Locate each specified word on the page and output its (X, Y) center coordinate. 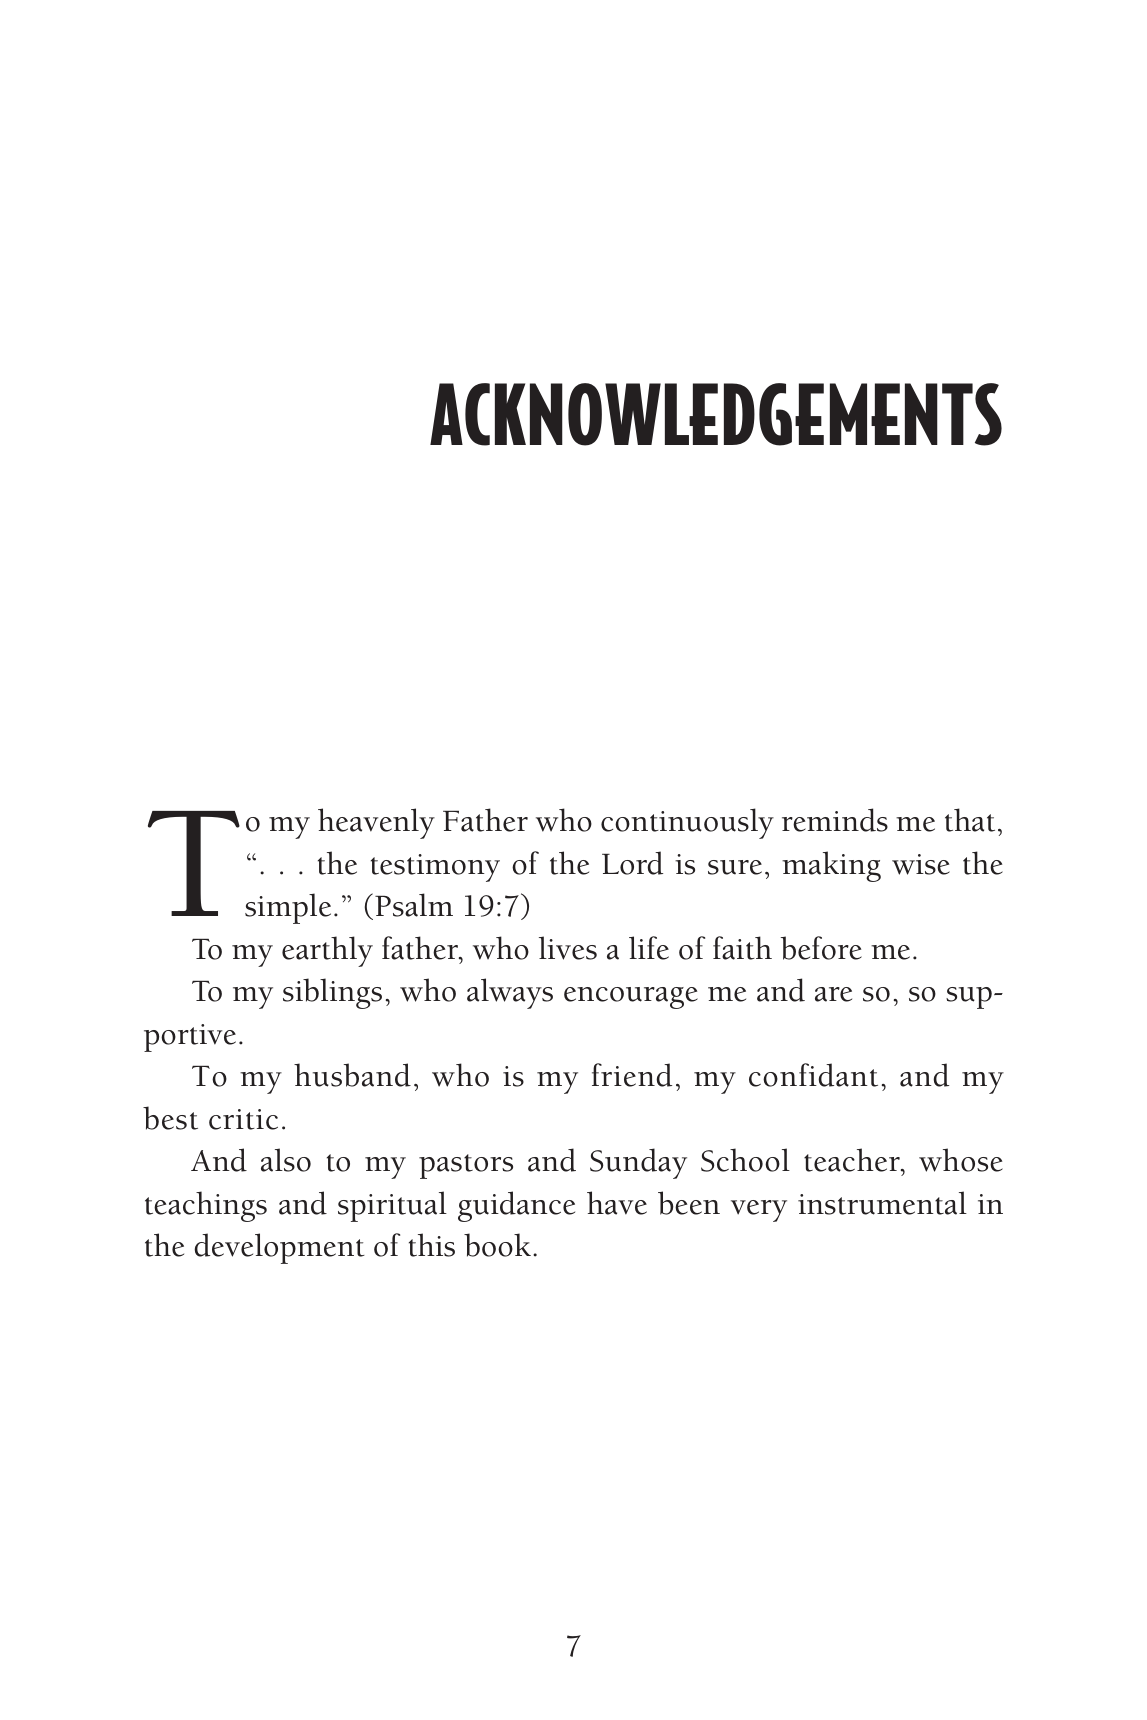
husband (352, 1075)
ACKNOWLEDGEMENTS (716, 414)
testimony (435, 868)
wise (921, 864)
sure (735, 867)
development (279, 1248)
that (970, 820)
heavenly (376, 823)
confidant (813, 1075)
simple (288, 908)
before (821, 948)
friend (632, 1075)
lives (568, 948)
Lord (632, 863)
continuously (687, 823)
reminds (835, 820)
